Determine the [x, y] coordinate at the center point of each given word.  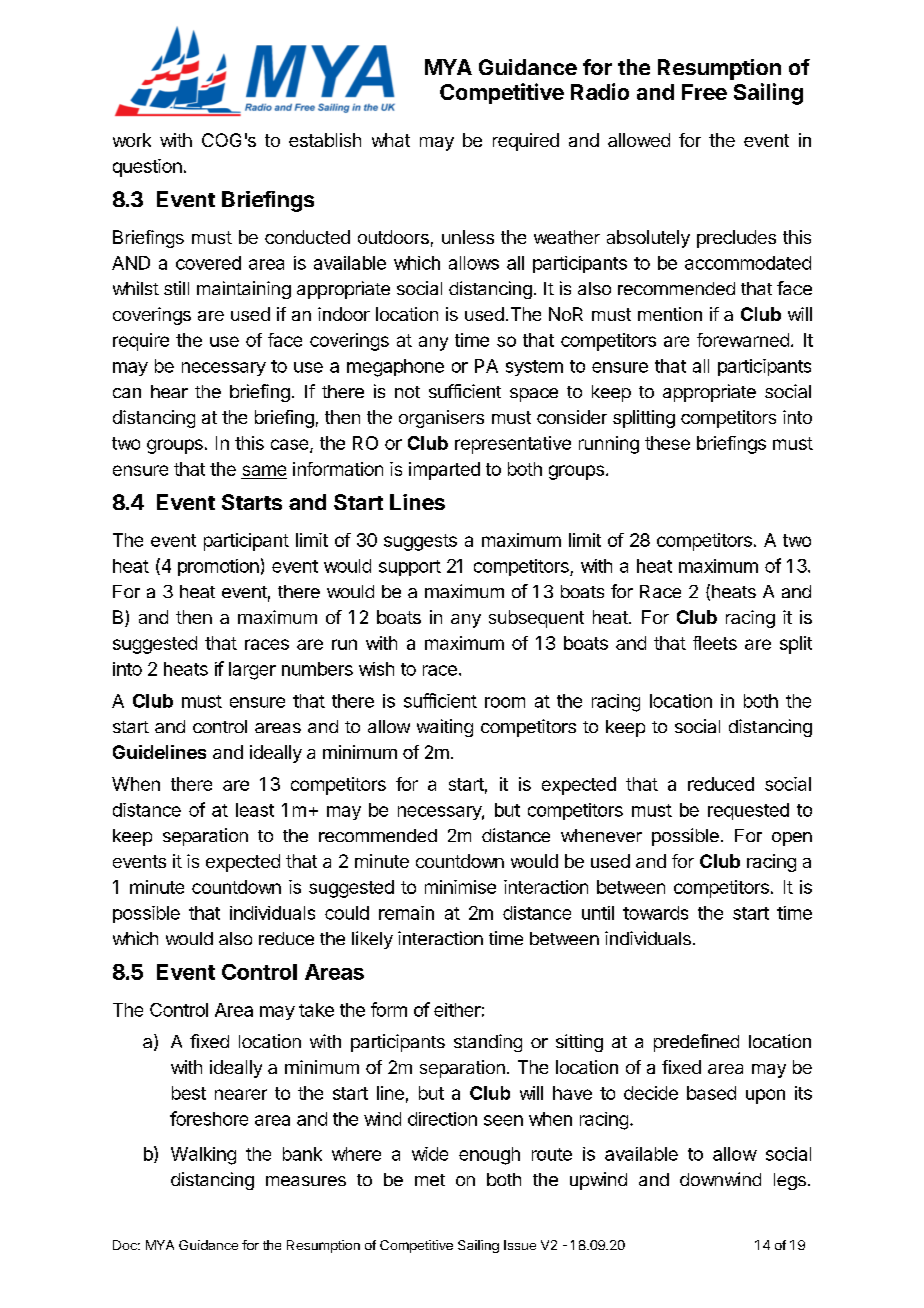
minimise [460, 887]
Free [704, 92]
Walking [203, 1156]
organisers [441, 419]
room [505, 702]
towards [655, 913]
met [430, 1180]
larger [252, 671]
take [316, 1010]
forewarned [743, 340]
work [132, 140]
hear [169, 391]
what [391, 140]
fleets [715, 643]
